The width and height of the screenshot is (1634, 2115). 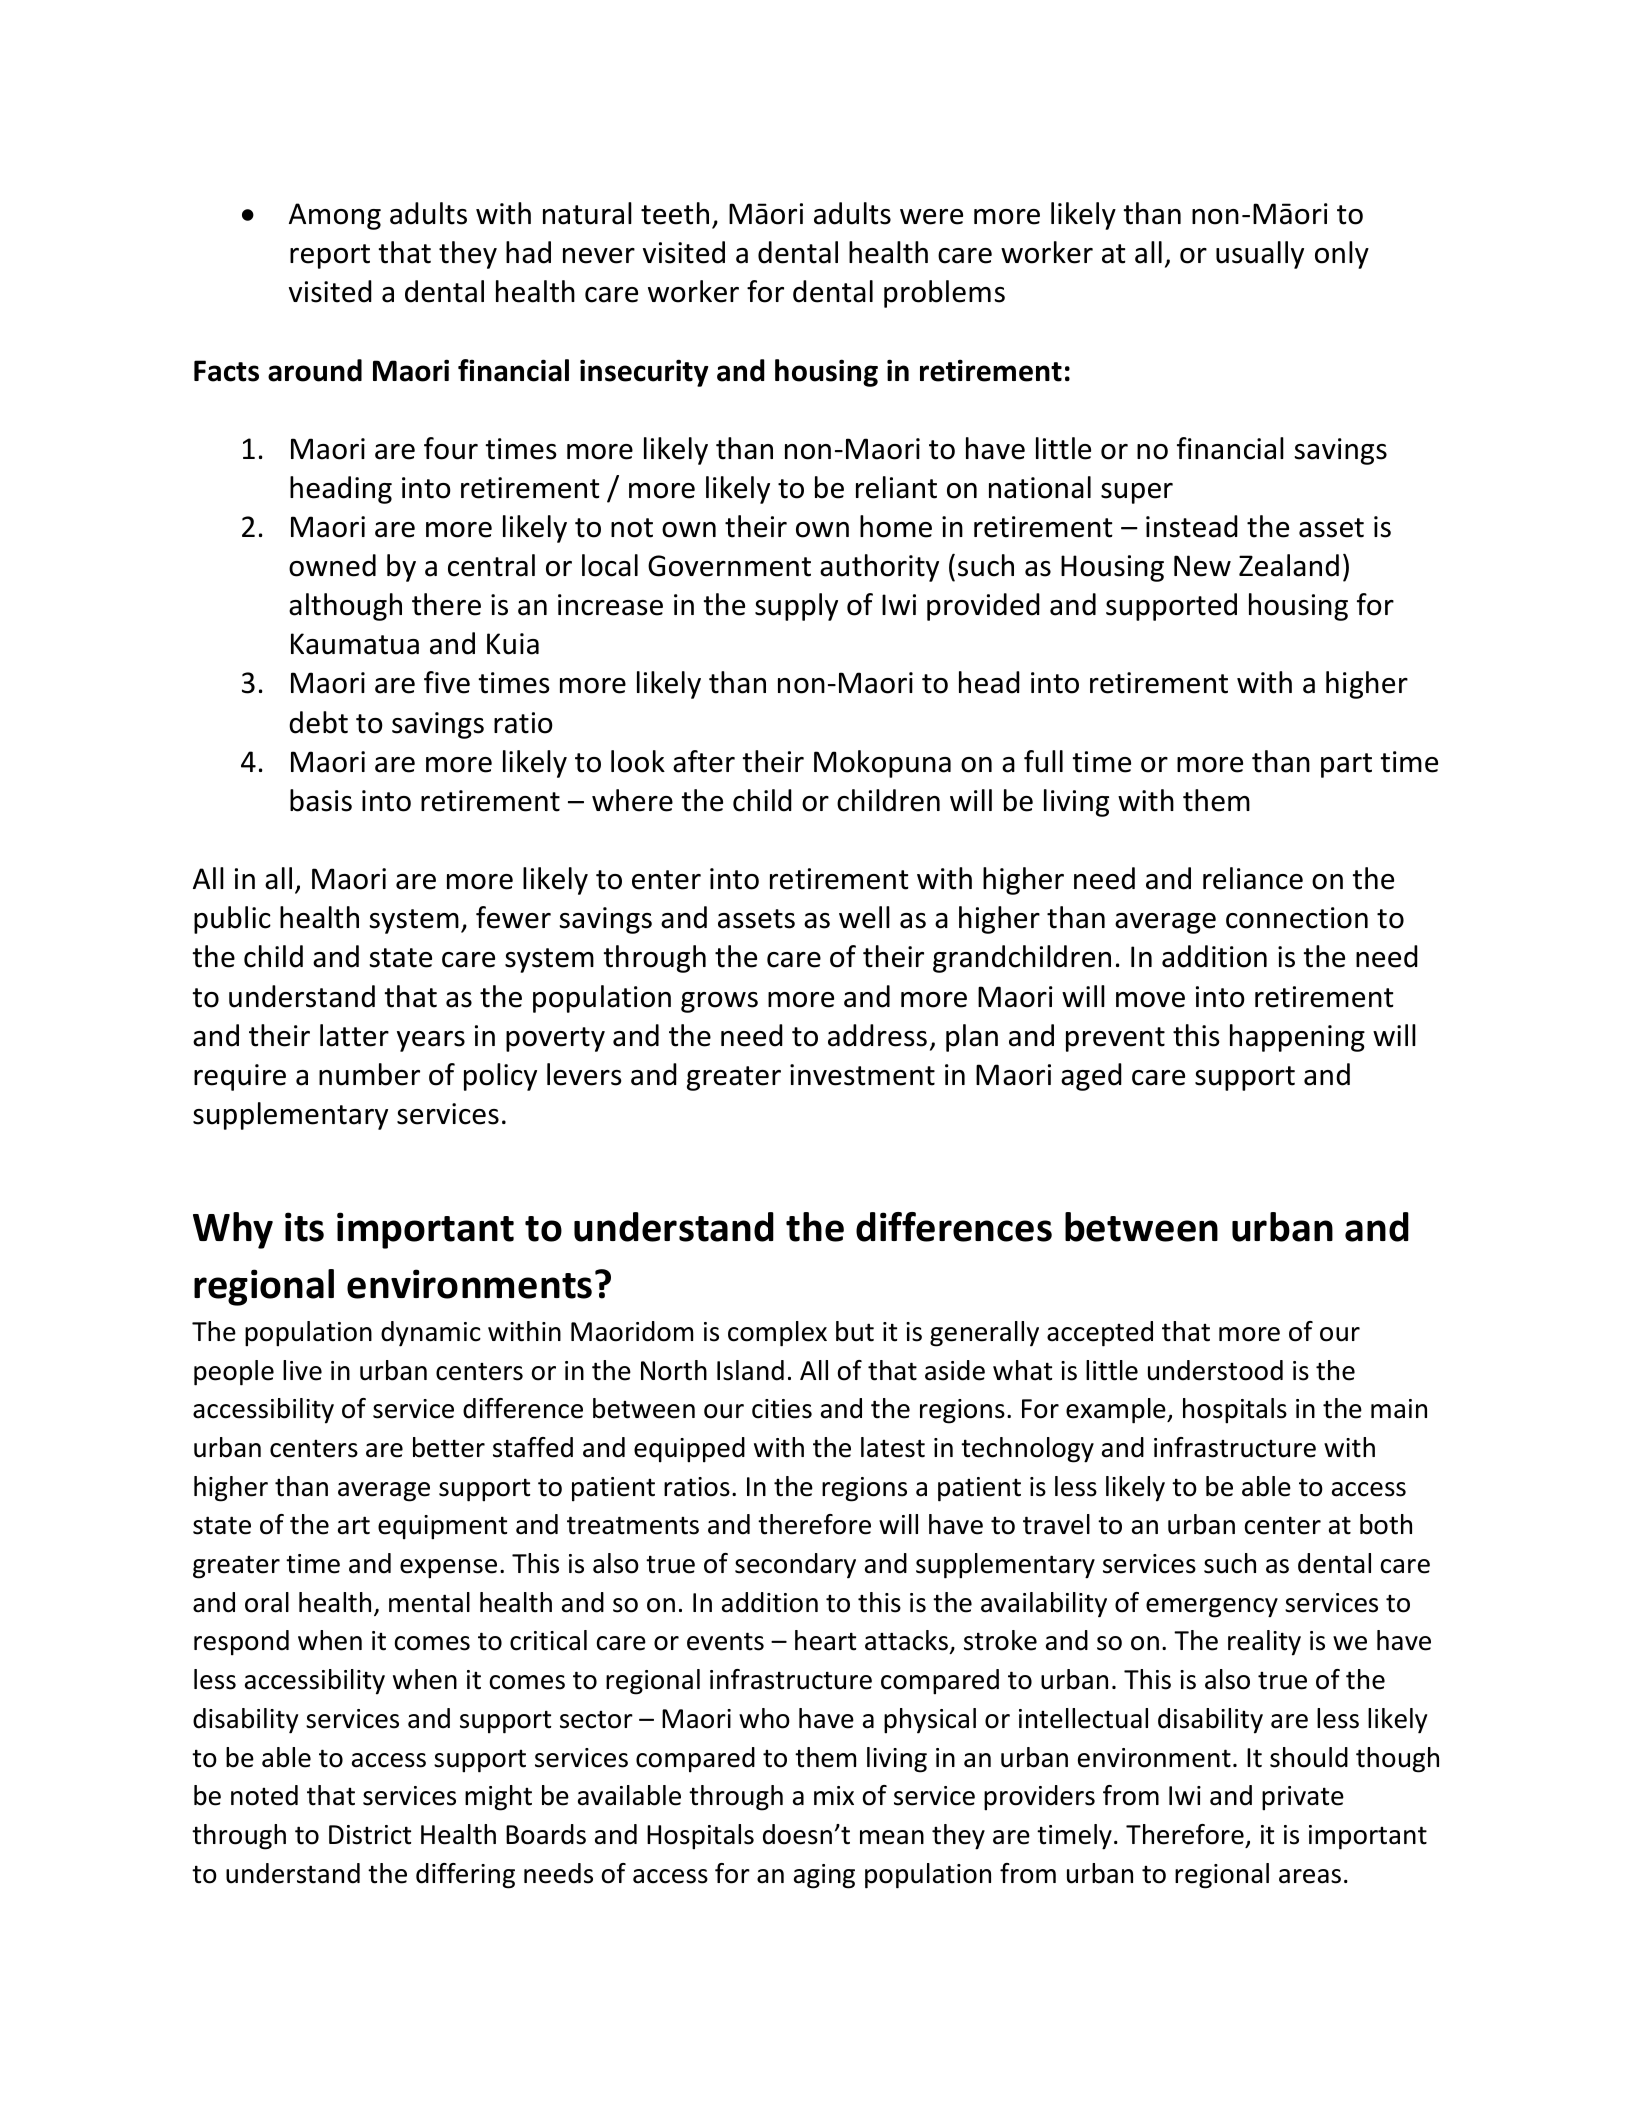 What do you see at coordinates (1215, 1370) in the screenshot?
I see `understood` at bounding box center [1215, 1370].
